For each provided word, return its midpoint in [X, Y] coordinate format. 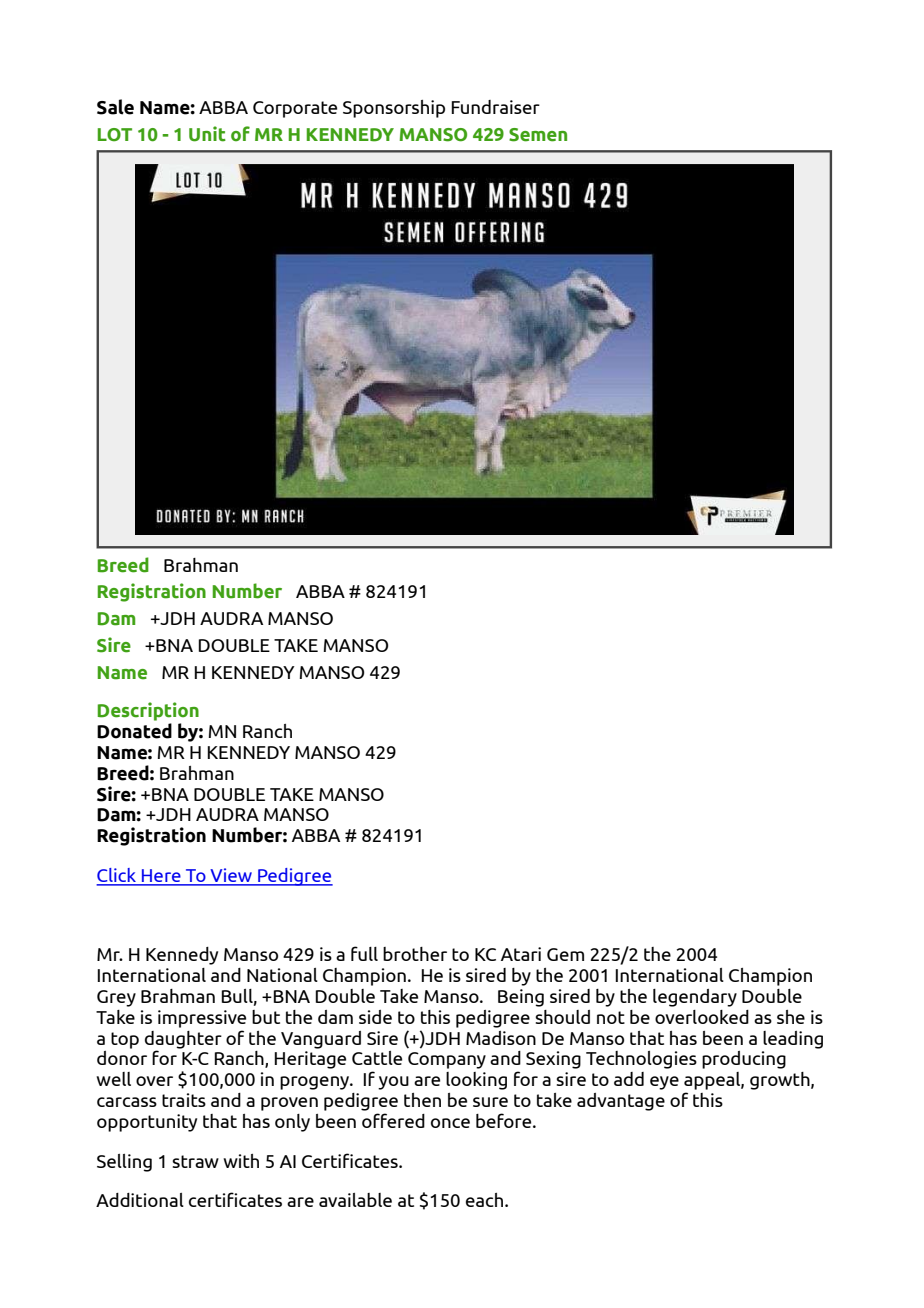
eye [664, 1083]
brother [415, 954]
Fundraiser [495, 107]
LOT [115, 135]
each [486, 1200]
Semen [538, 135]
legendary [695, 998]
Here [161, 877]
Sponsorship [394, 109]
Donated [134, 731]
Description [148, 711]
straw [195, 1161]
